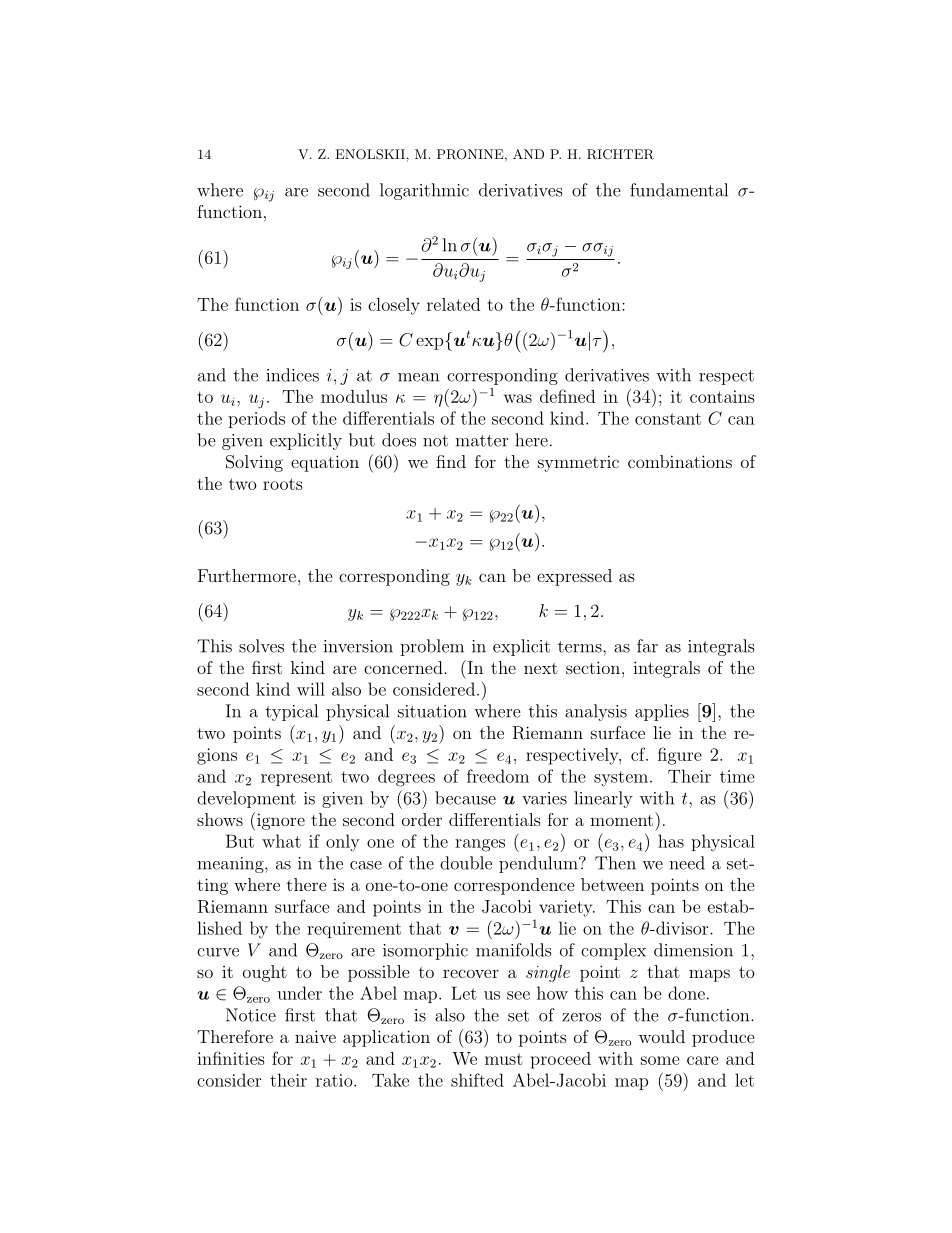  Describe the element at coordinates (679, 190) in the screenshot. I see `fundamental` at that location.
